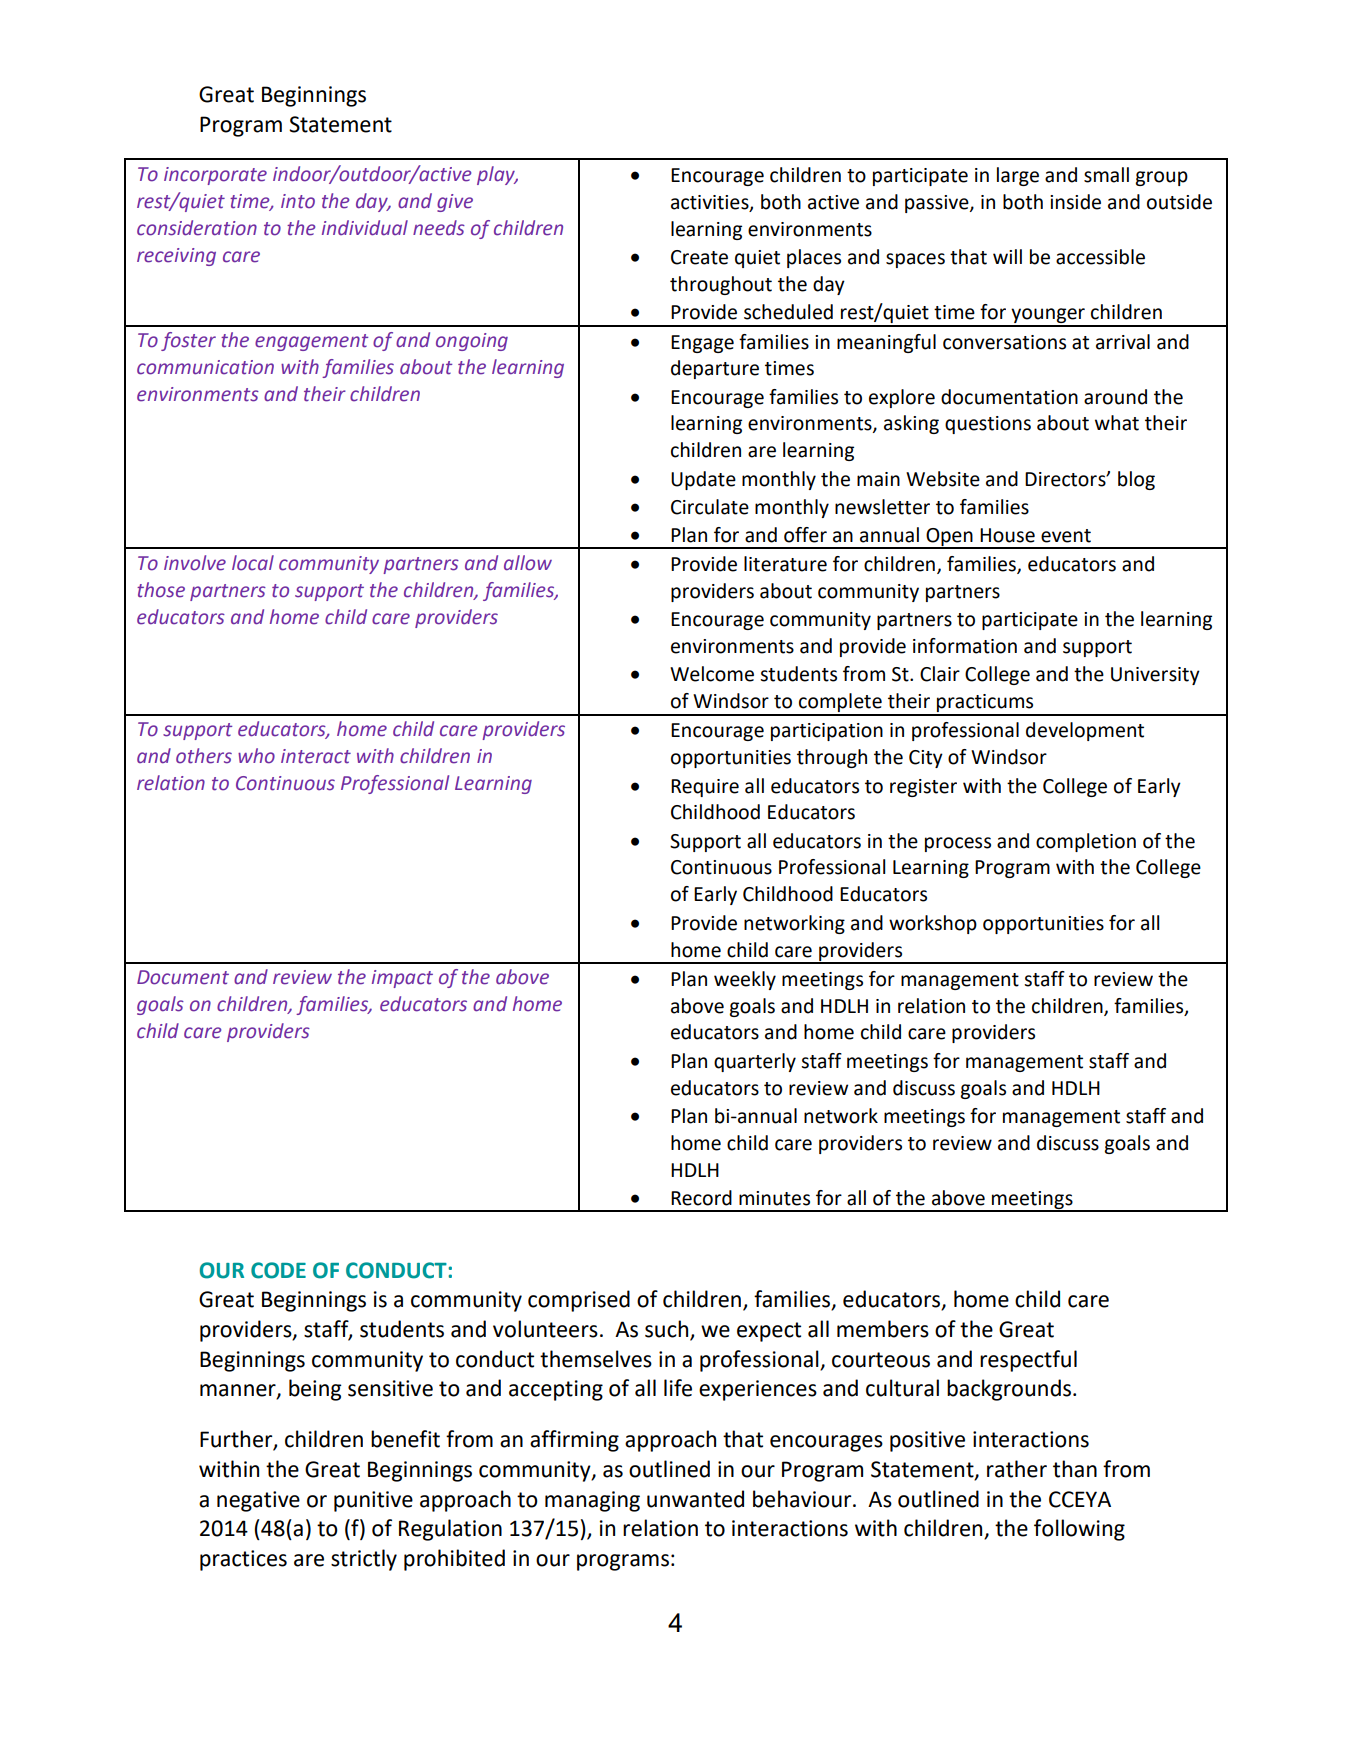 The height and width of the document is (1748, 1351). Describe the element at coordinates (1075, 202) in the document. I see `inside` at that location.
